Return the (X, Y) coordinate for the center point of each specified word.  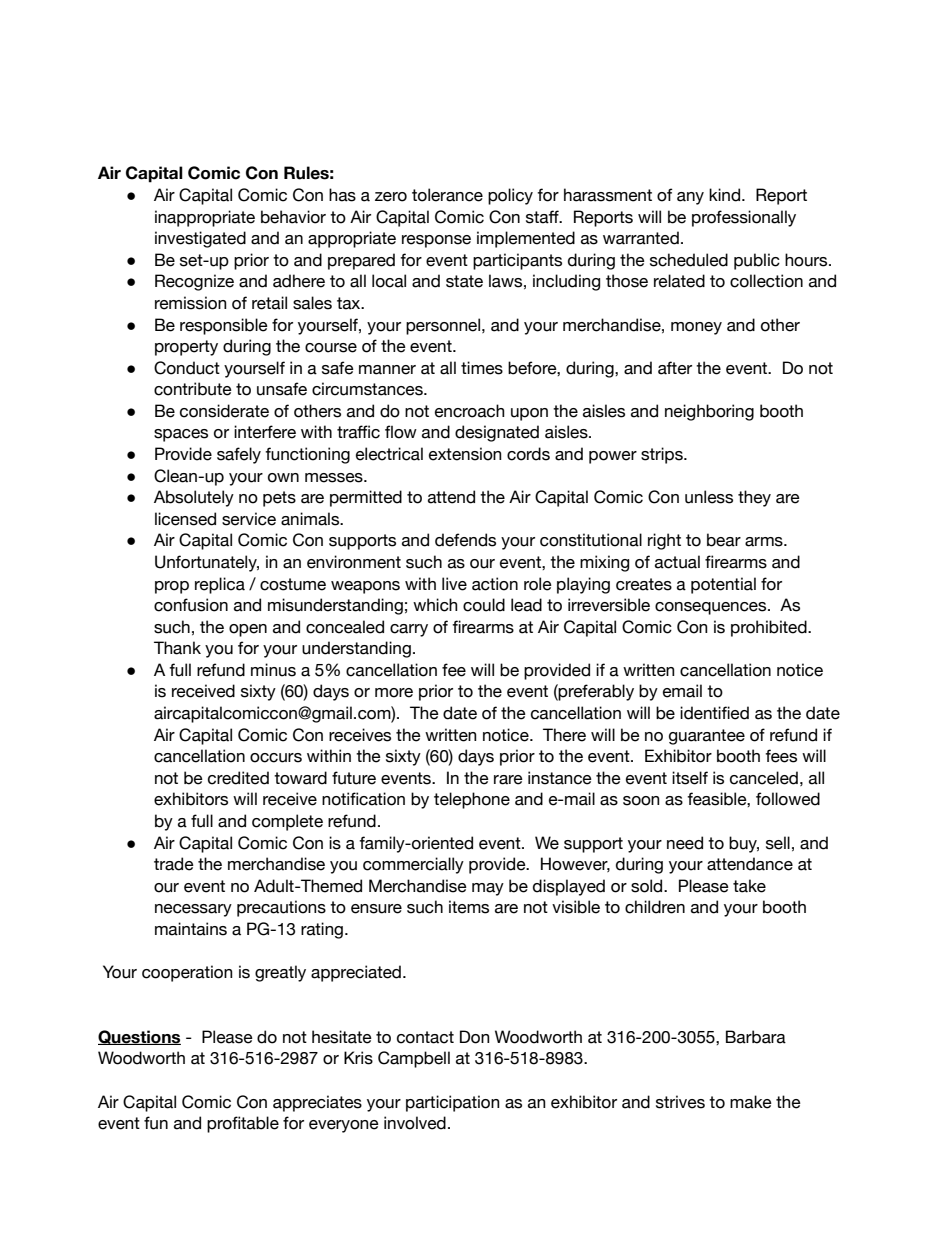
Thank (177, 648)
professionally (744, 218)
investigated (200, 239)
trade (174, 864)
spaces (181, 435)
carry (409, 630)
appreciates (317, 1103)
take (749, 886)
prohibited (770, 628)
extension (465, 454)
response (436, 241)
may (488, 889)
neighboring (709, 412)
